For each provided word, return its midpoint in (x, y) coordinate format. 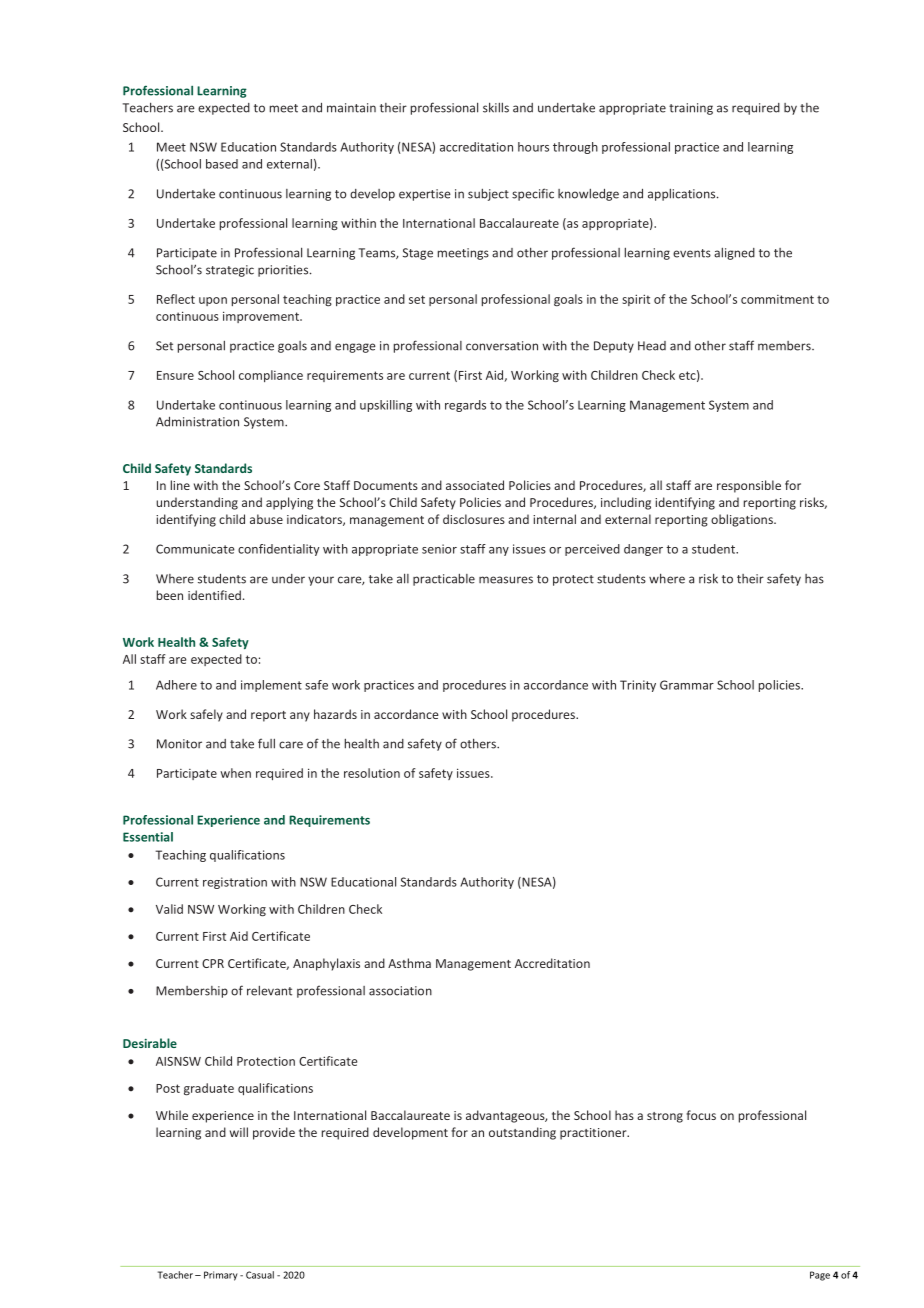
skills (496, 107)
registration (235, 883)
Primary (221, 1276)
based (222, 164)
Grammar (687, 685)
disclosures (474, 519)
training (691, 109)
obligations (743, 520)
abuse (266, 519)
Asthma (409, 963)
